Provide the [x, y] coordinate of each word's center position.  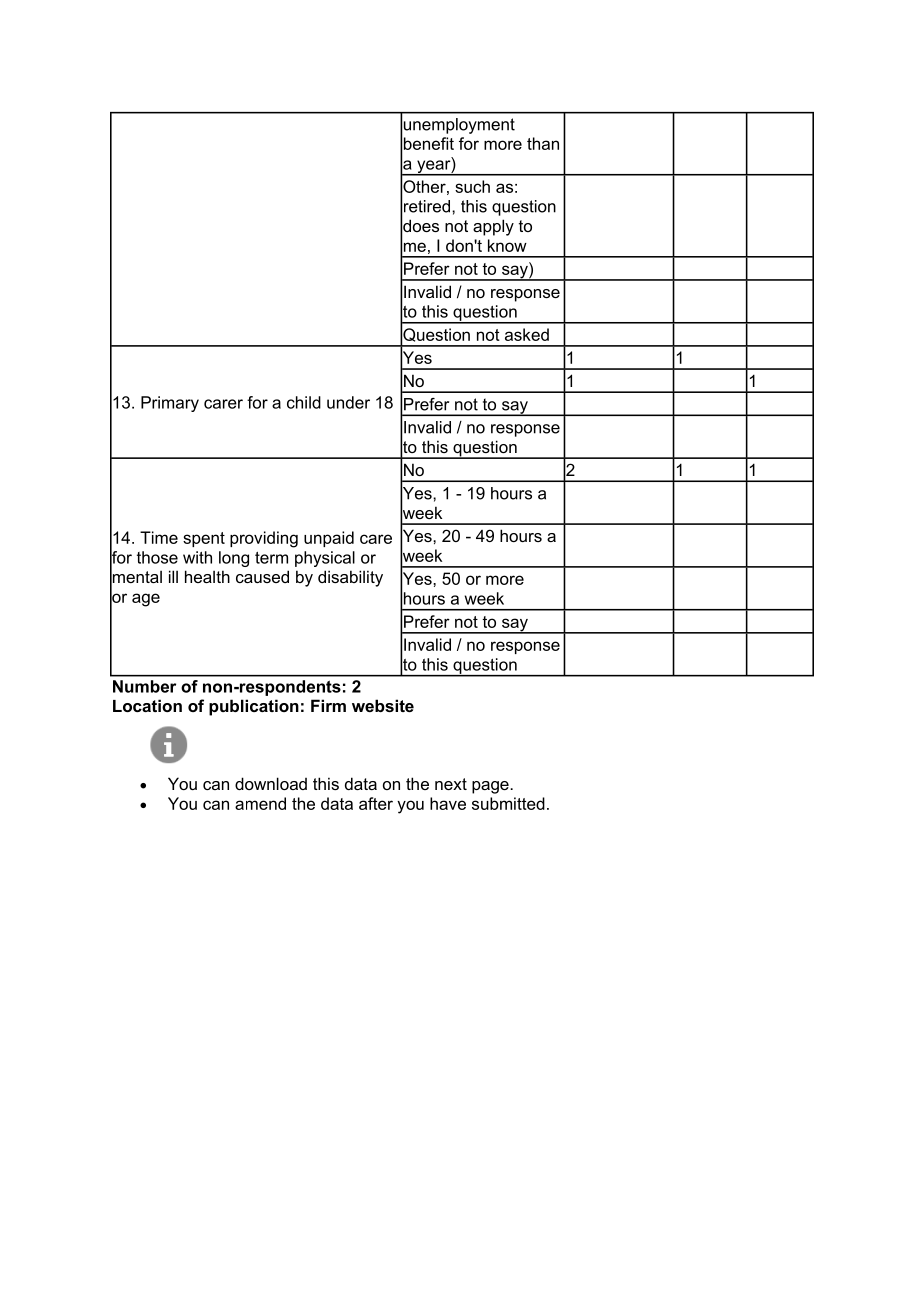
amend [260, 803]
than [543, 143]
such [472, 186]
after [376, 803]
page [491, 787]
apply [493, 227]
